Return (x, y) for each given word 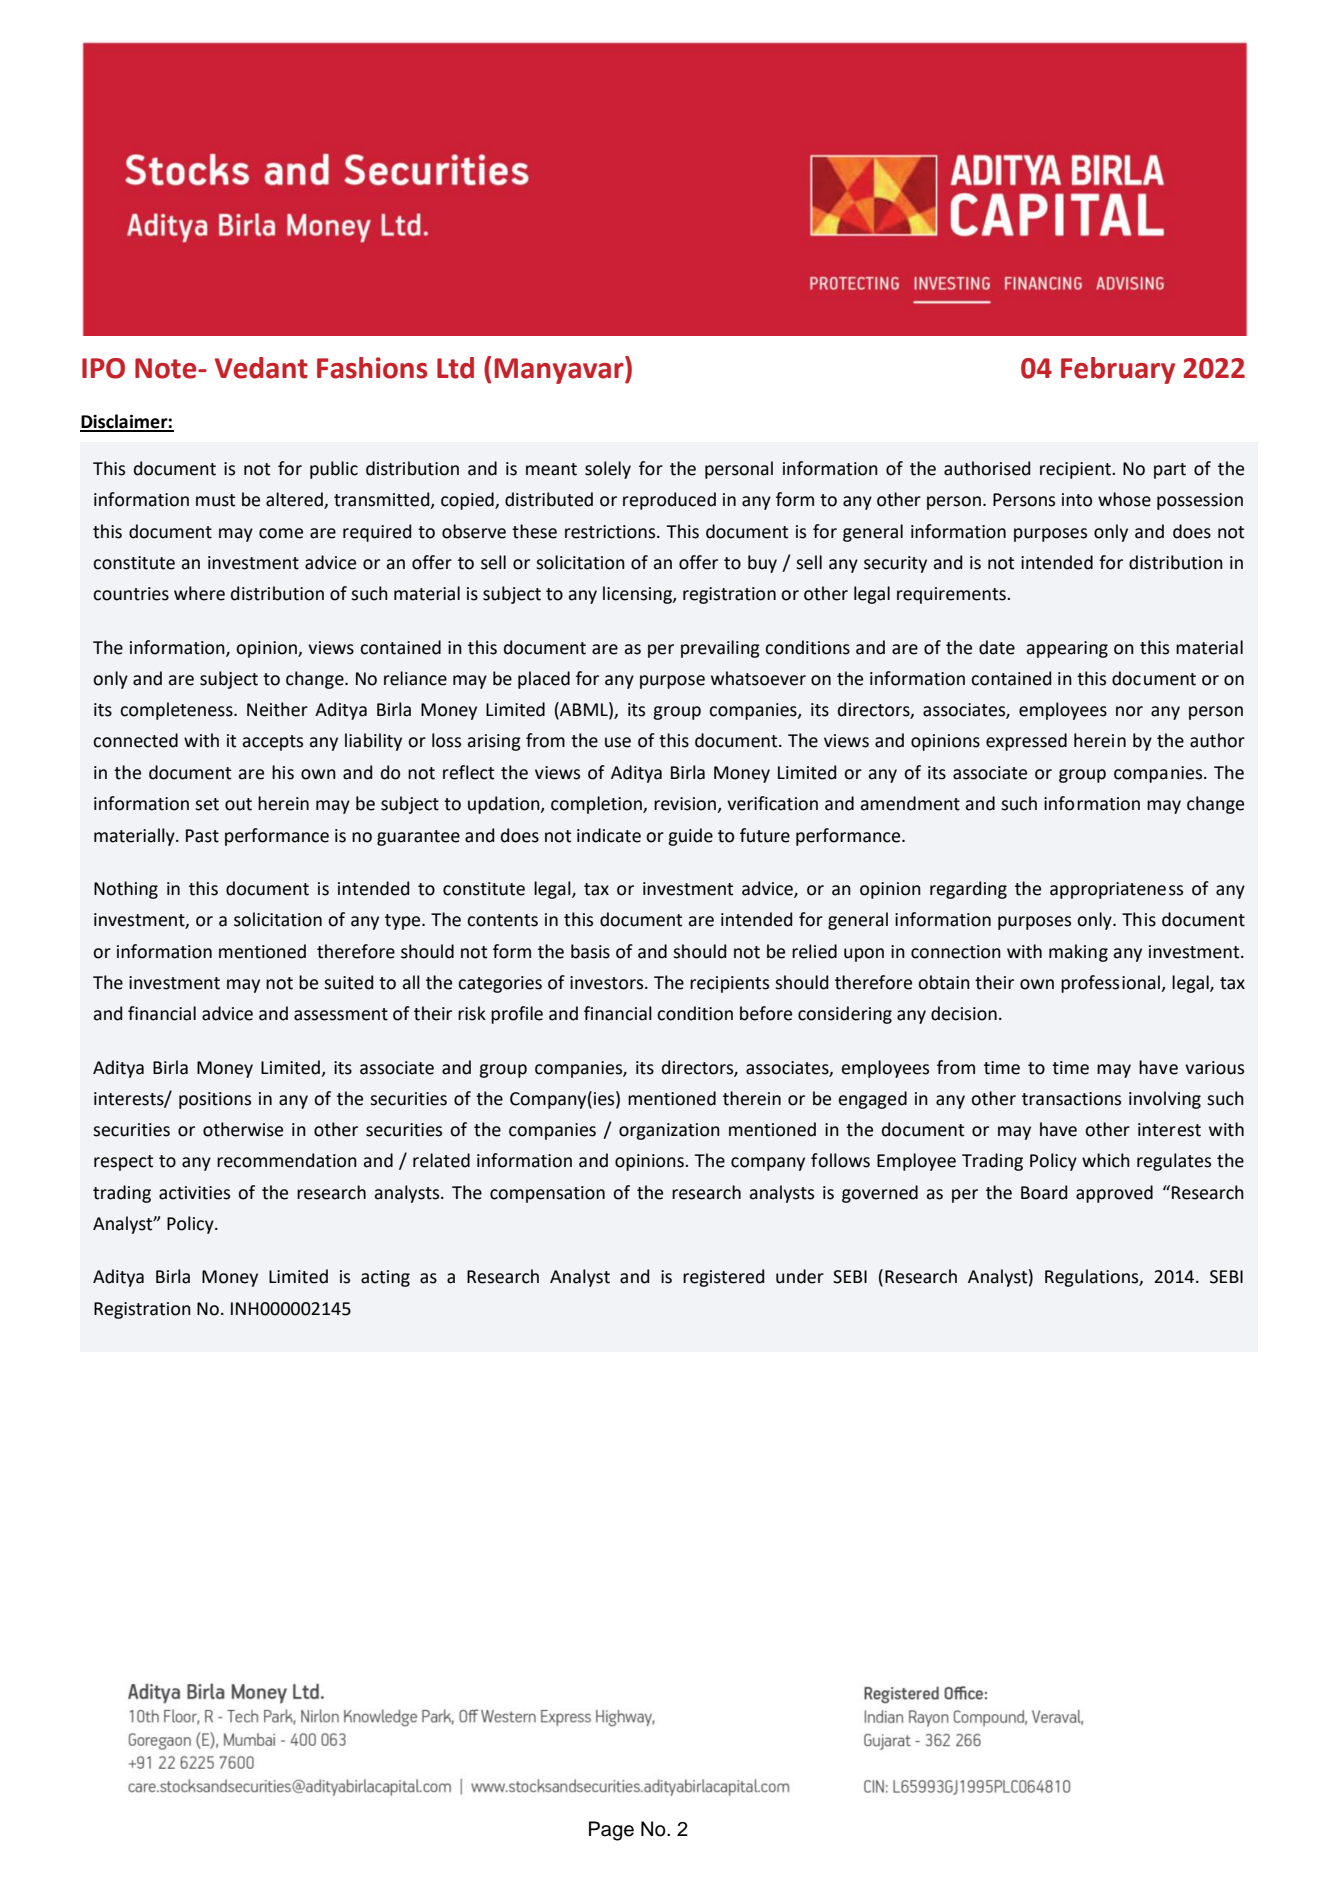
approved (1114, 1194)
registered (723, 1278)
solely (608, 470)
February (1118, 370)
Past (202, 836)
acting (385, 1278)
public (334, 470)
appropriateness (1116, 890)
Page (611, 1831)
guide (690, 837)
